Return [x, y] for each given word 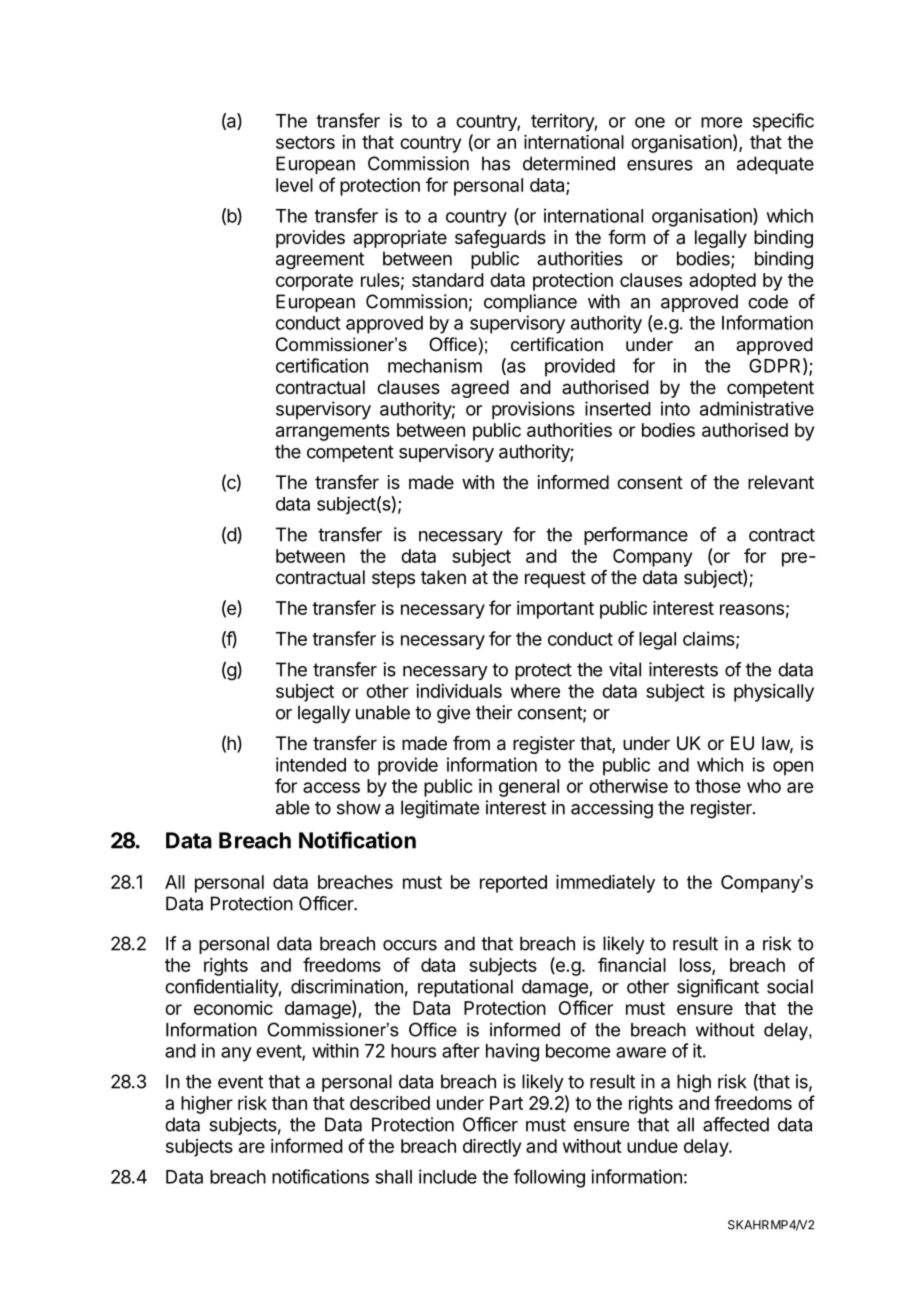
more [721, 122]
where [535, 691]
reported [513, 884]
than [289, 1103]
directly [492, 1148]
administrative [757, 408]
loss [696, 966]
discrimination [347, 986]
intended [311, 764]
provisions [533, 410]
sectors [305, 142]
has [496, 163]
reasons [752, 609]
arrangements [333, 432]
